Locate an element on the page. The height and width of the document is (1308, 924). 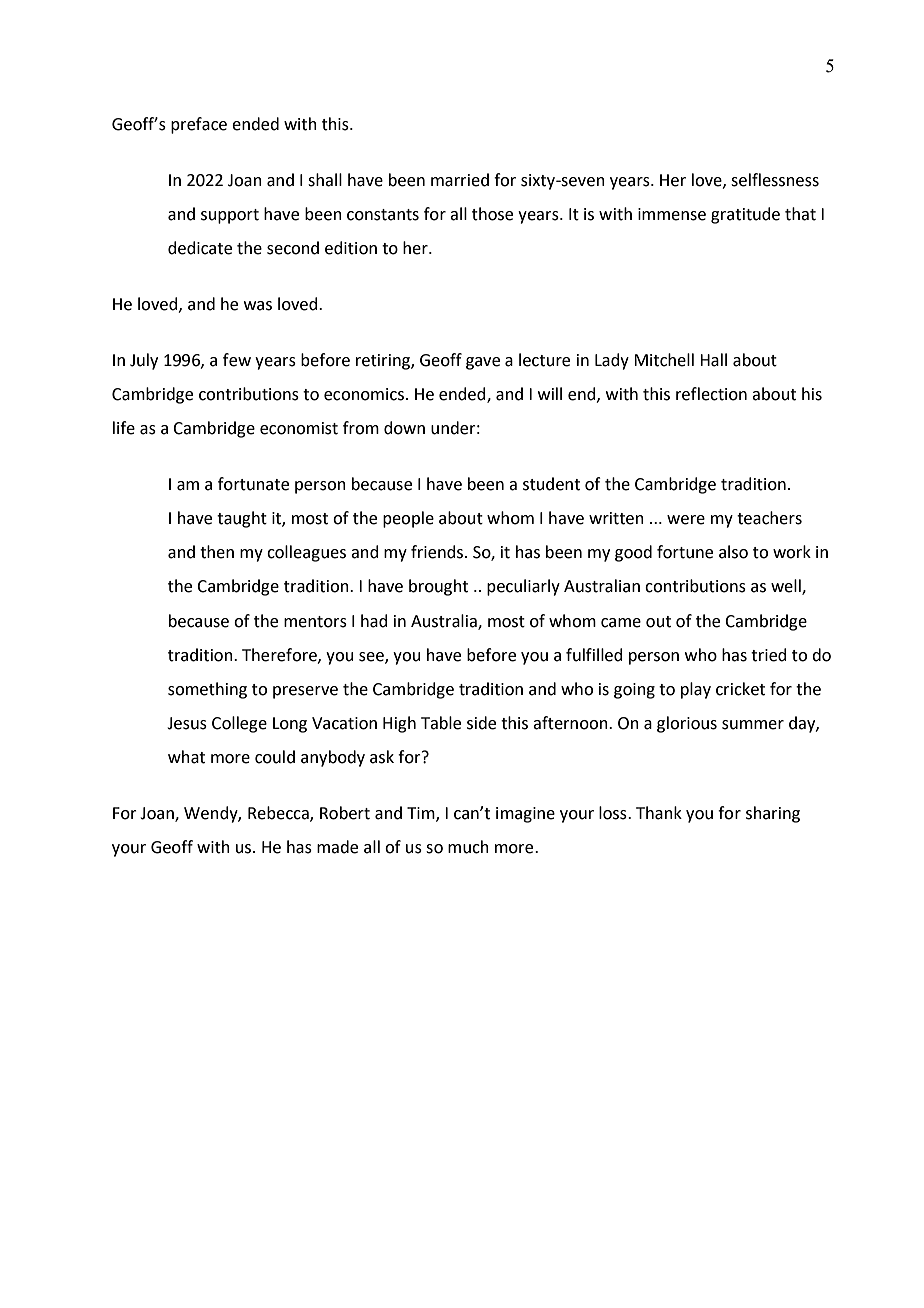
fortunate is located at coordinates (253, 484).
